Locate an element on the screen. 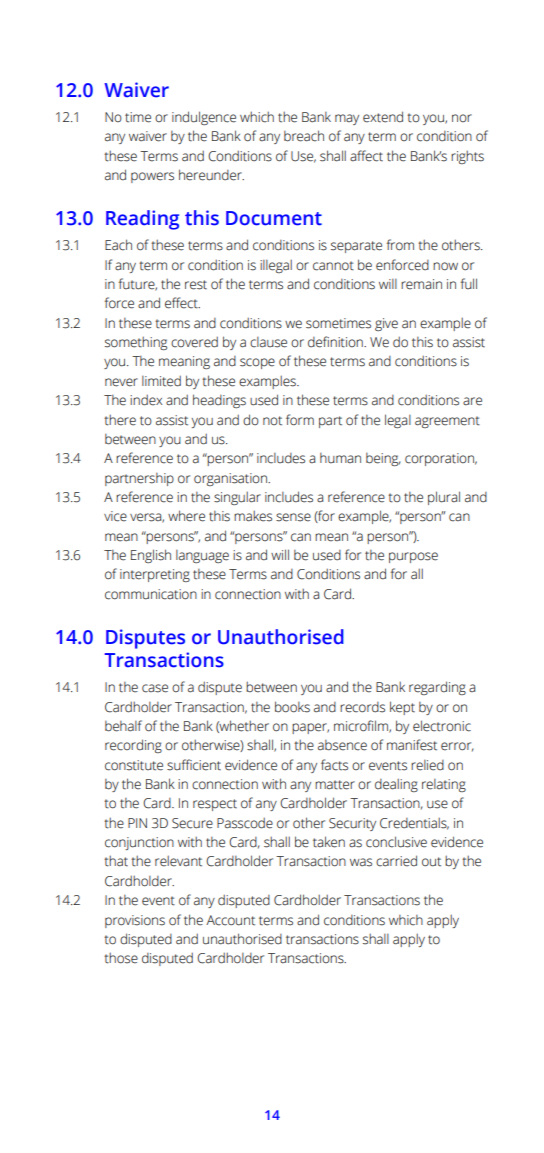 The height and width of the screenshot is (1153, 544). English is located at coordinates (151, 556).
